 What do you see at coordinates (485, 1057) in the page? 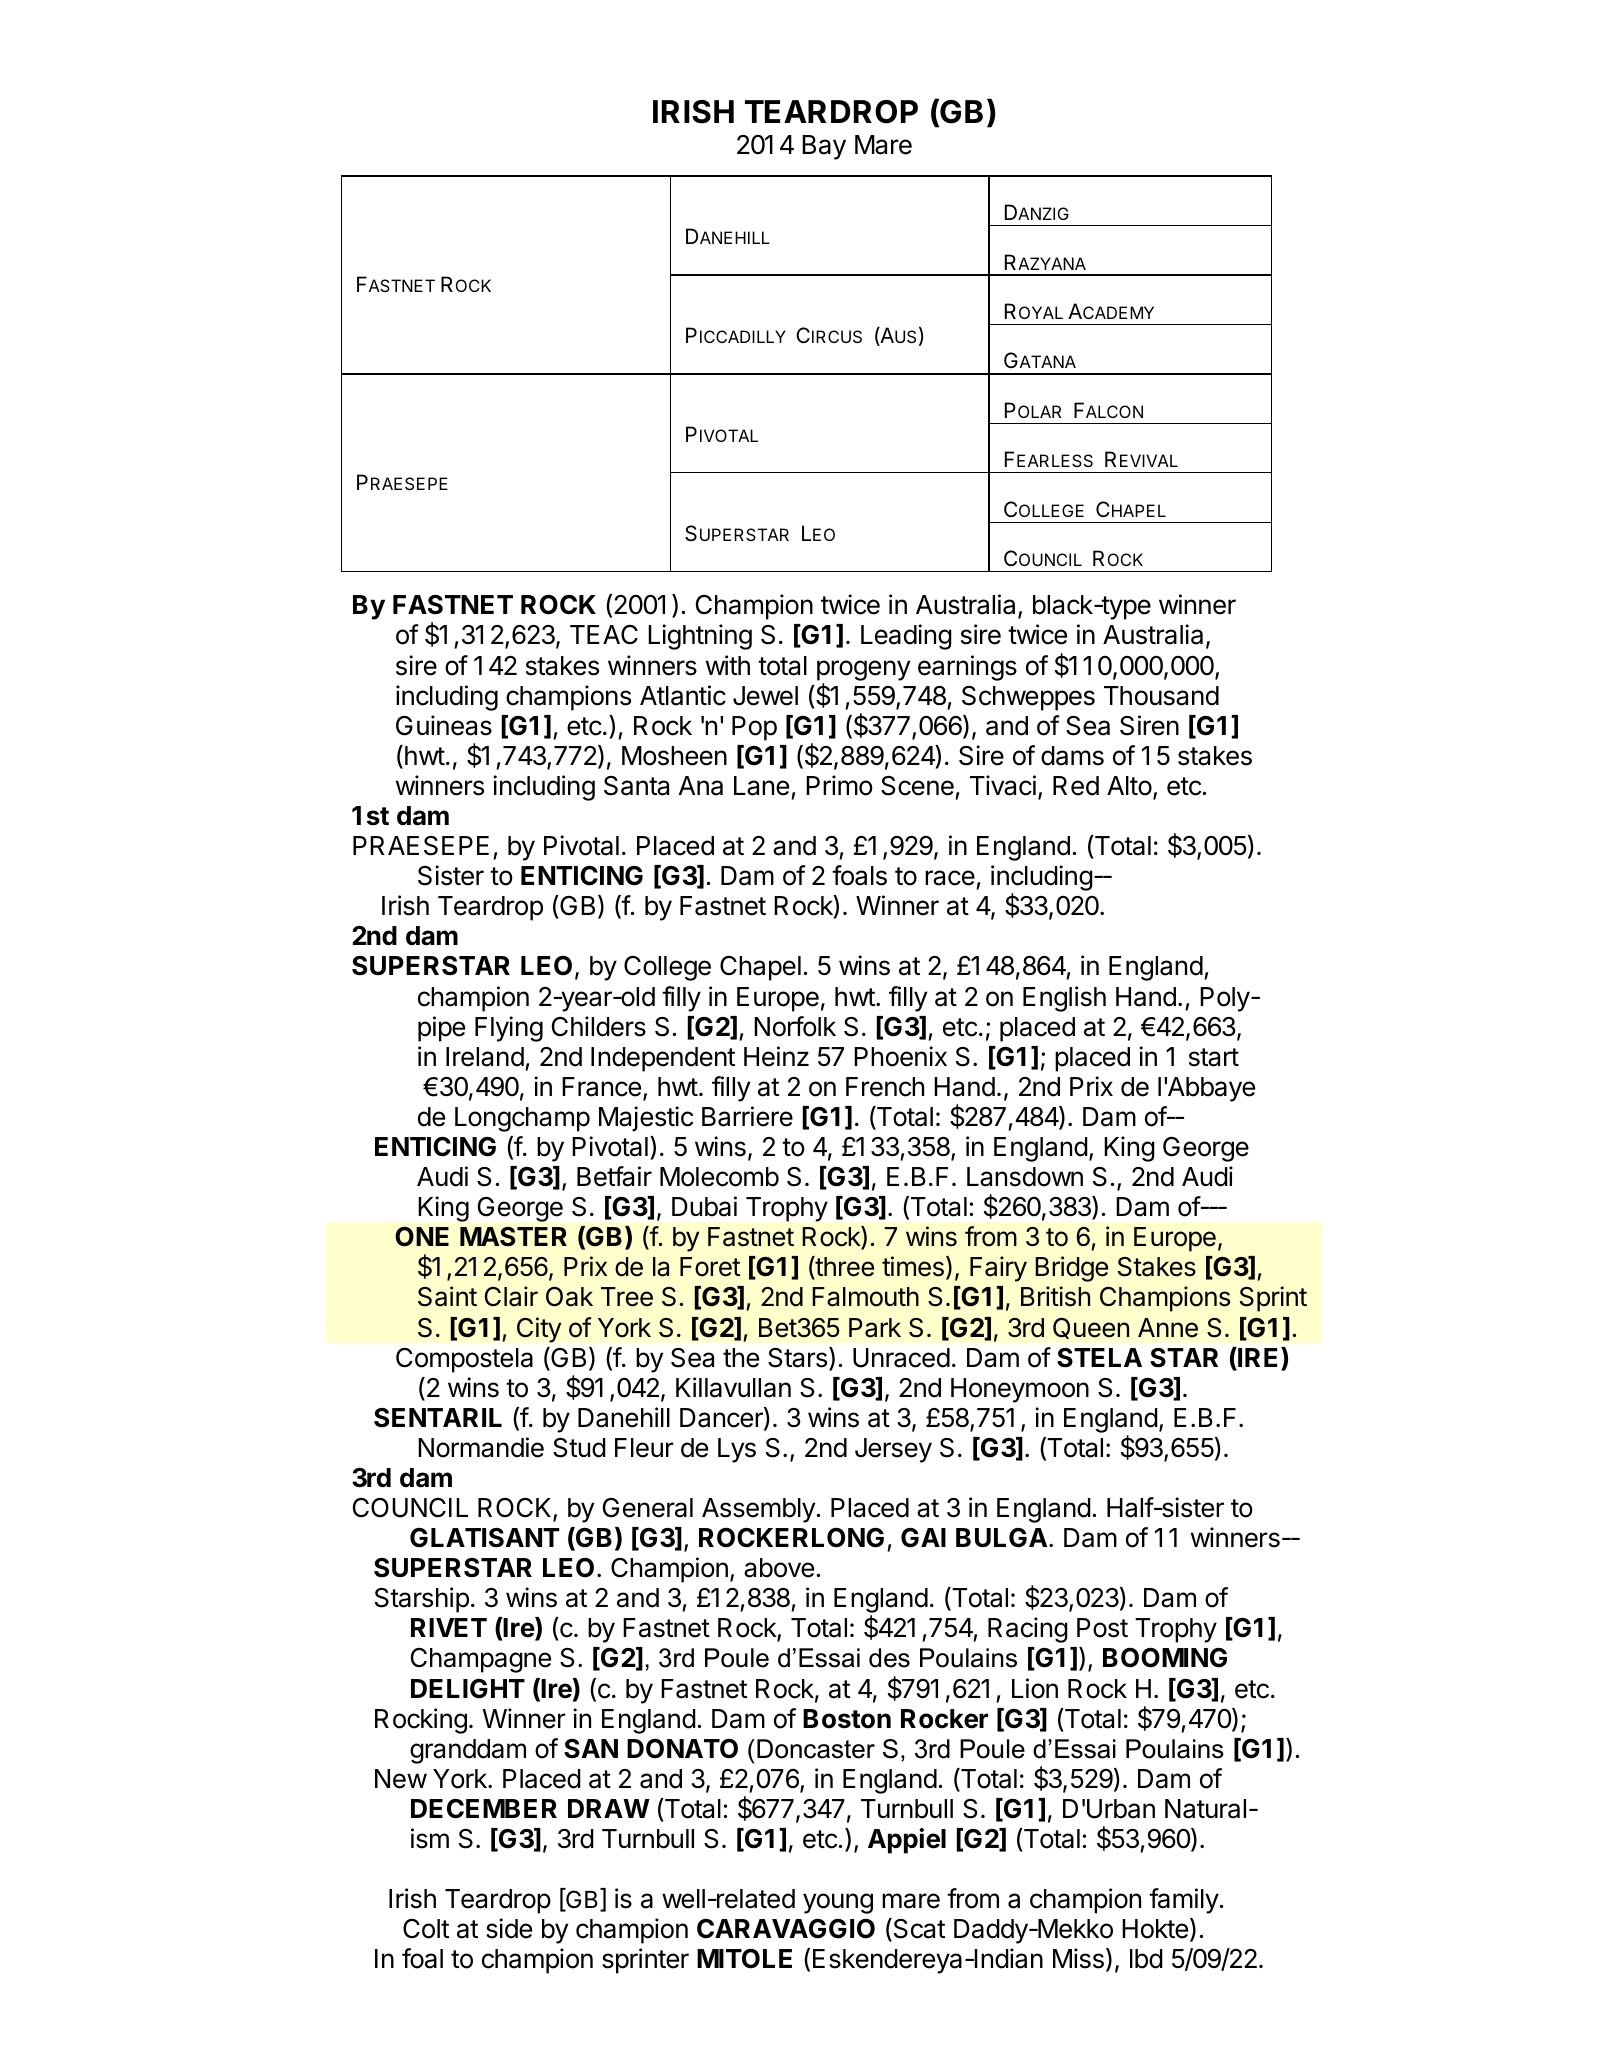
I see `Ireland` at bounding box center [485, 1057].
